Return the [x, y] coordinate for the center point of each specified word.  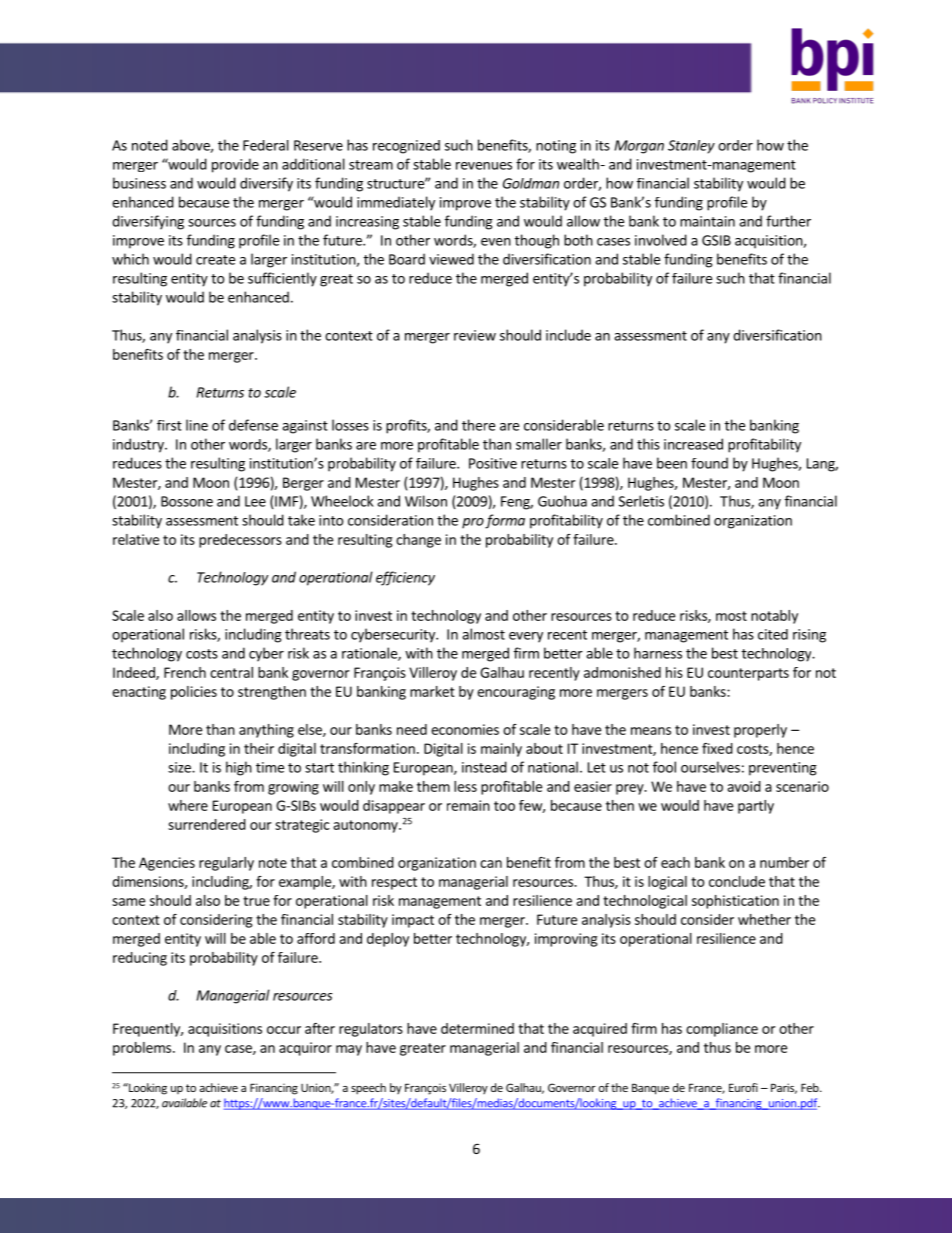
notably [774, 617]
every [526, 637]
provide [235, 165]
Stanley [691, 147]
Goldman [531, 183]
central [231, 672]
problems [142, 1049]
